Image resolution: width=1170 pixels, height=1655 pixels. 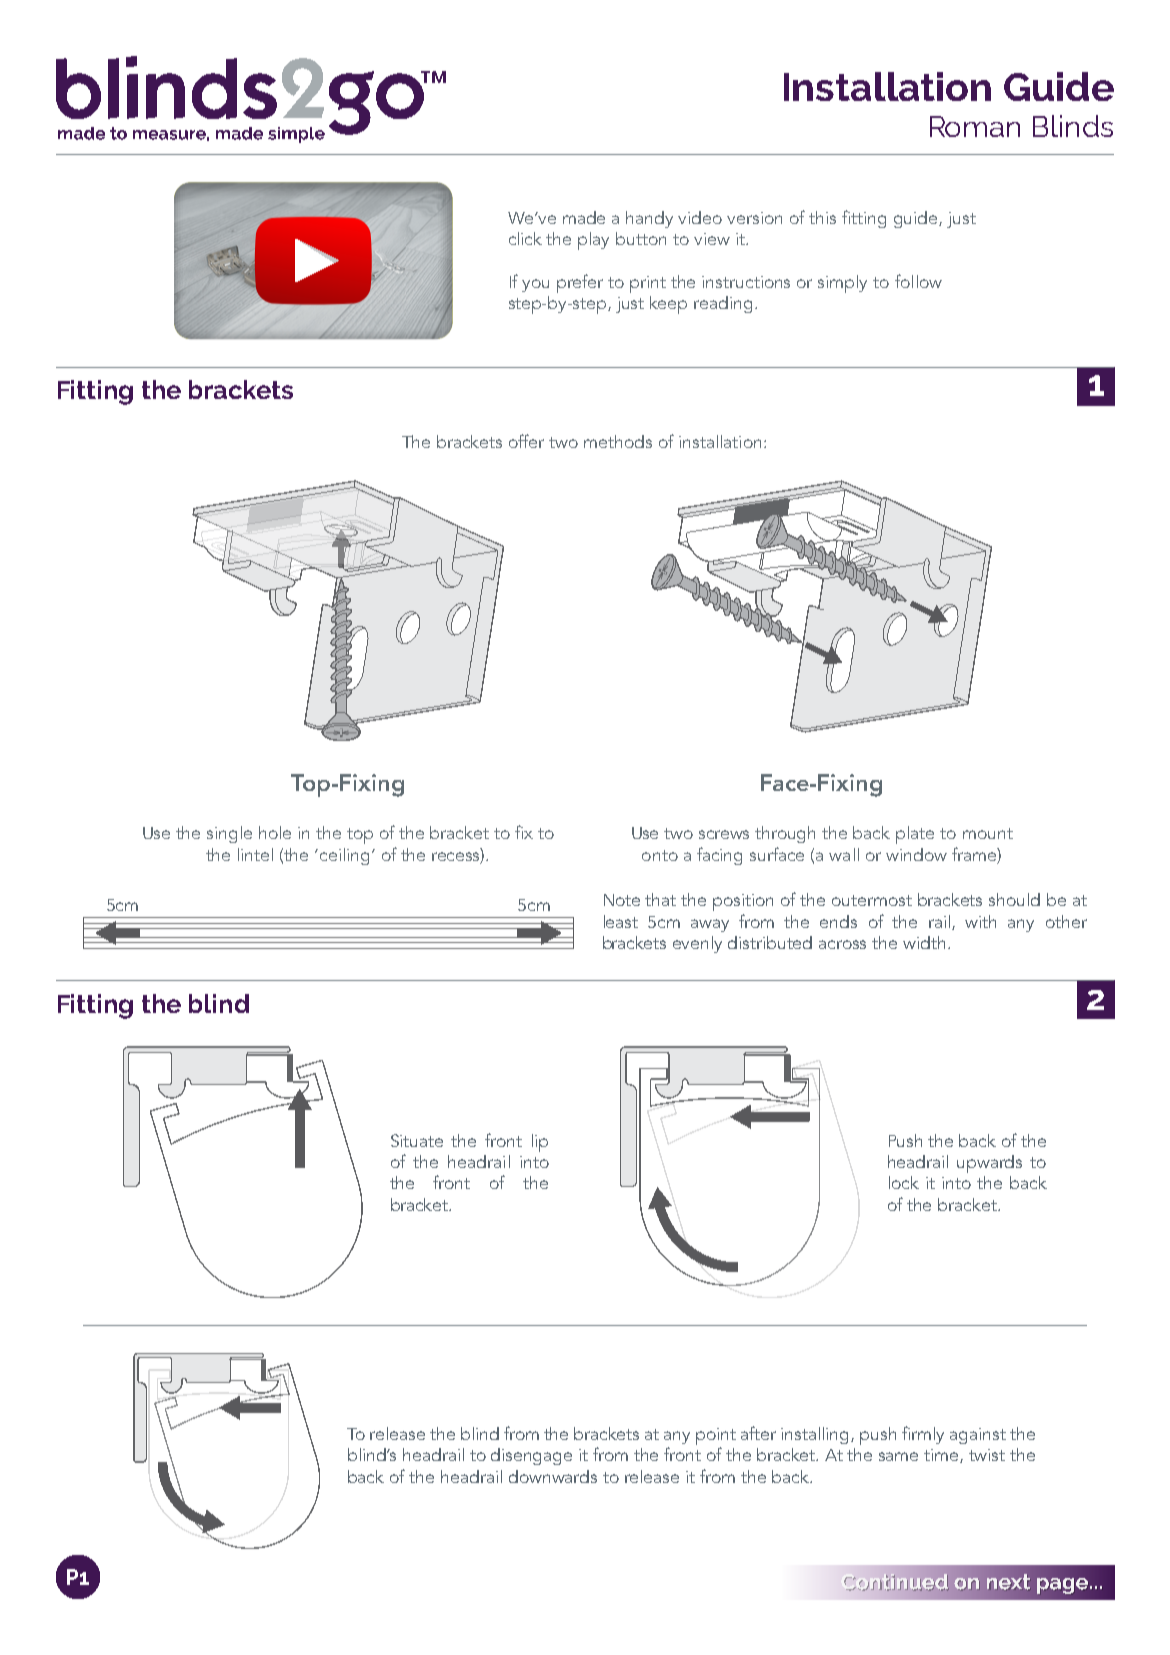 What do you see at coordinates (660, 855) in the screenshot?
I see `onto` at bounding box center [660, 855].
